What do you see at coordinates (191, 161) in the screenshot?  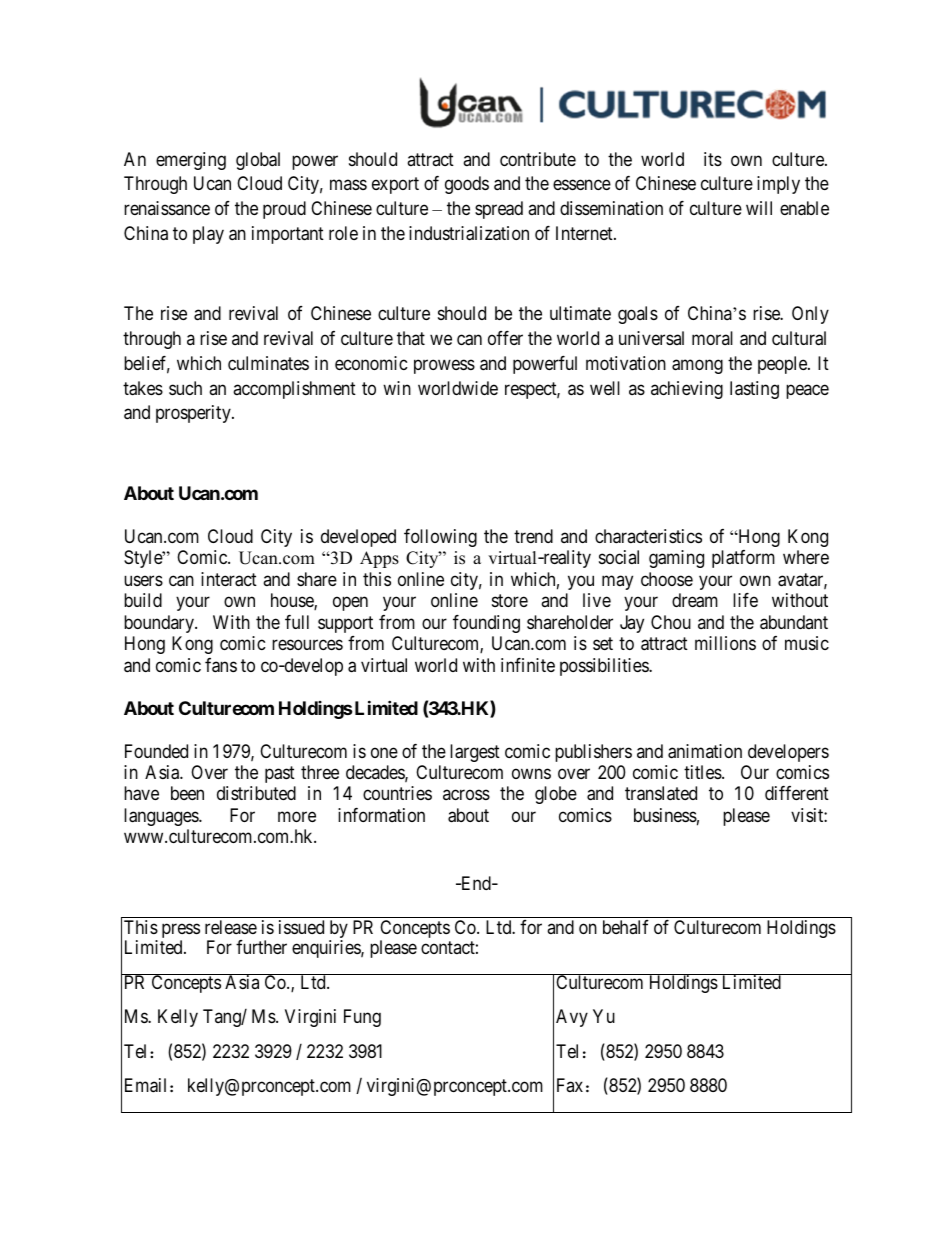 I see `emerging` at bounding box center [191, 161].
